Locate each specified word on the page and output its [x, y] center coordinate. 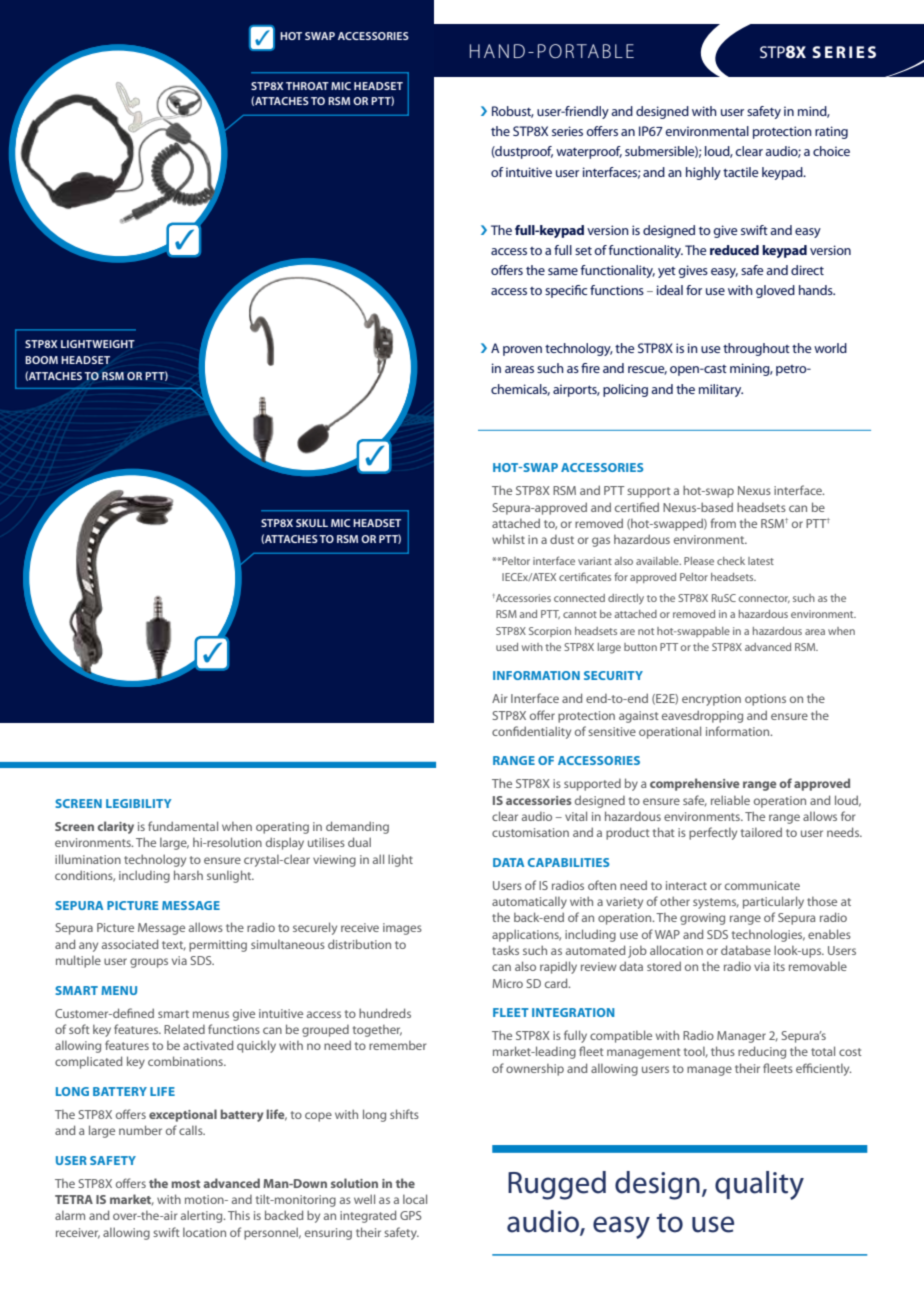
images [402, 929]
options [765, 700]
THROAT [307, 86]
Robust [513, 112]
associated [130, 944]
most [185, 1184]
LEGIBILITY [138, 803]
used [507, 647]
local [415, 1199]
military [721, 390]
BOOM [41, 360]
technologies [768, 935]
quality [759, 1185]
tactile [740, 172]
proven [522, 351]
